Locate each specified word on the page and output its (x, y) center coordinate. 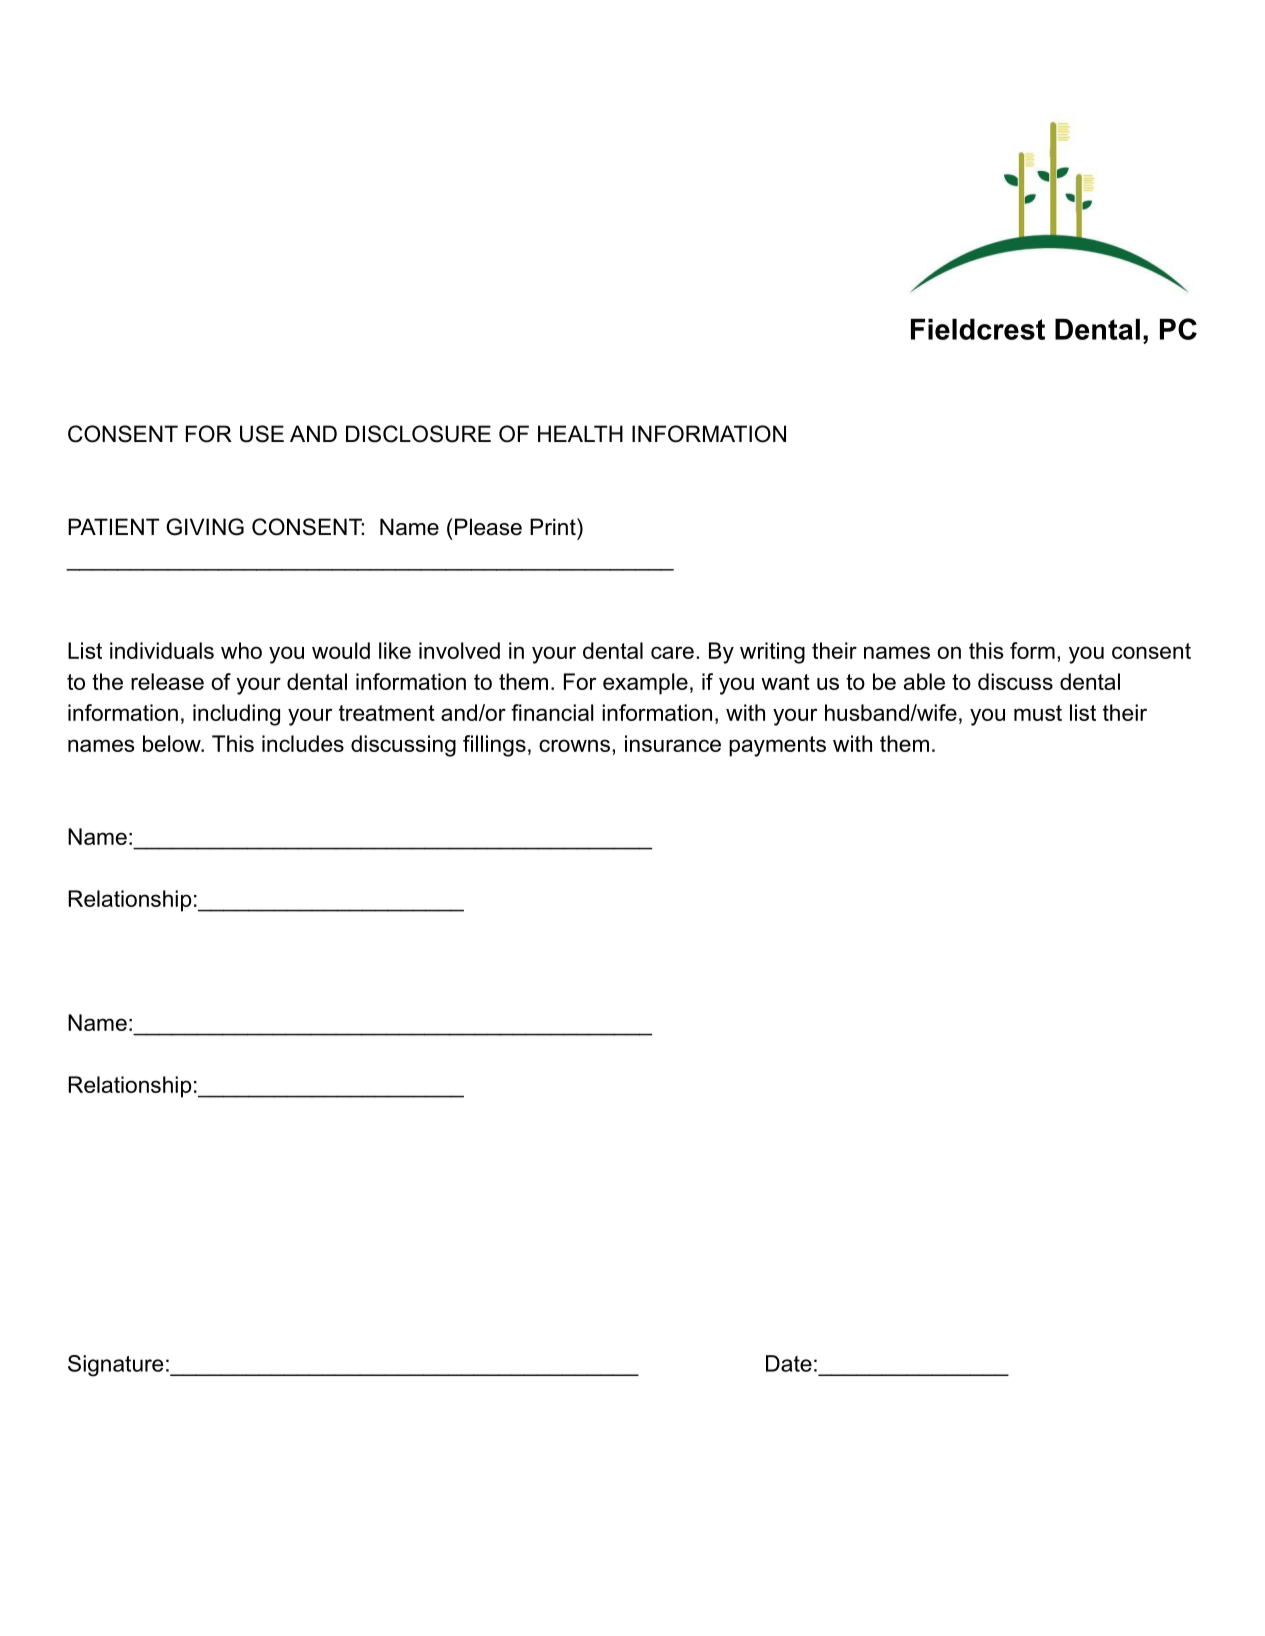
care (672, 652)
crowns (574, 745)
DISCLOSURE (418, 434)
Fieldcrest (978, 329)
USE (262, 434)
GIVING (205, 527)
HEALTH (580, 433)
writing (772, 653)
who (241, 650)
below (173, 743)
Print (554, 526)
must (1038, 713)
